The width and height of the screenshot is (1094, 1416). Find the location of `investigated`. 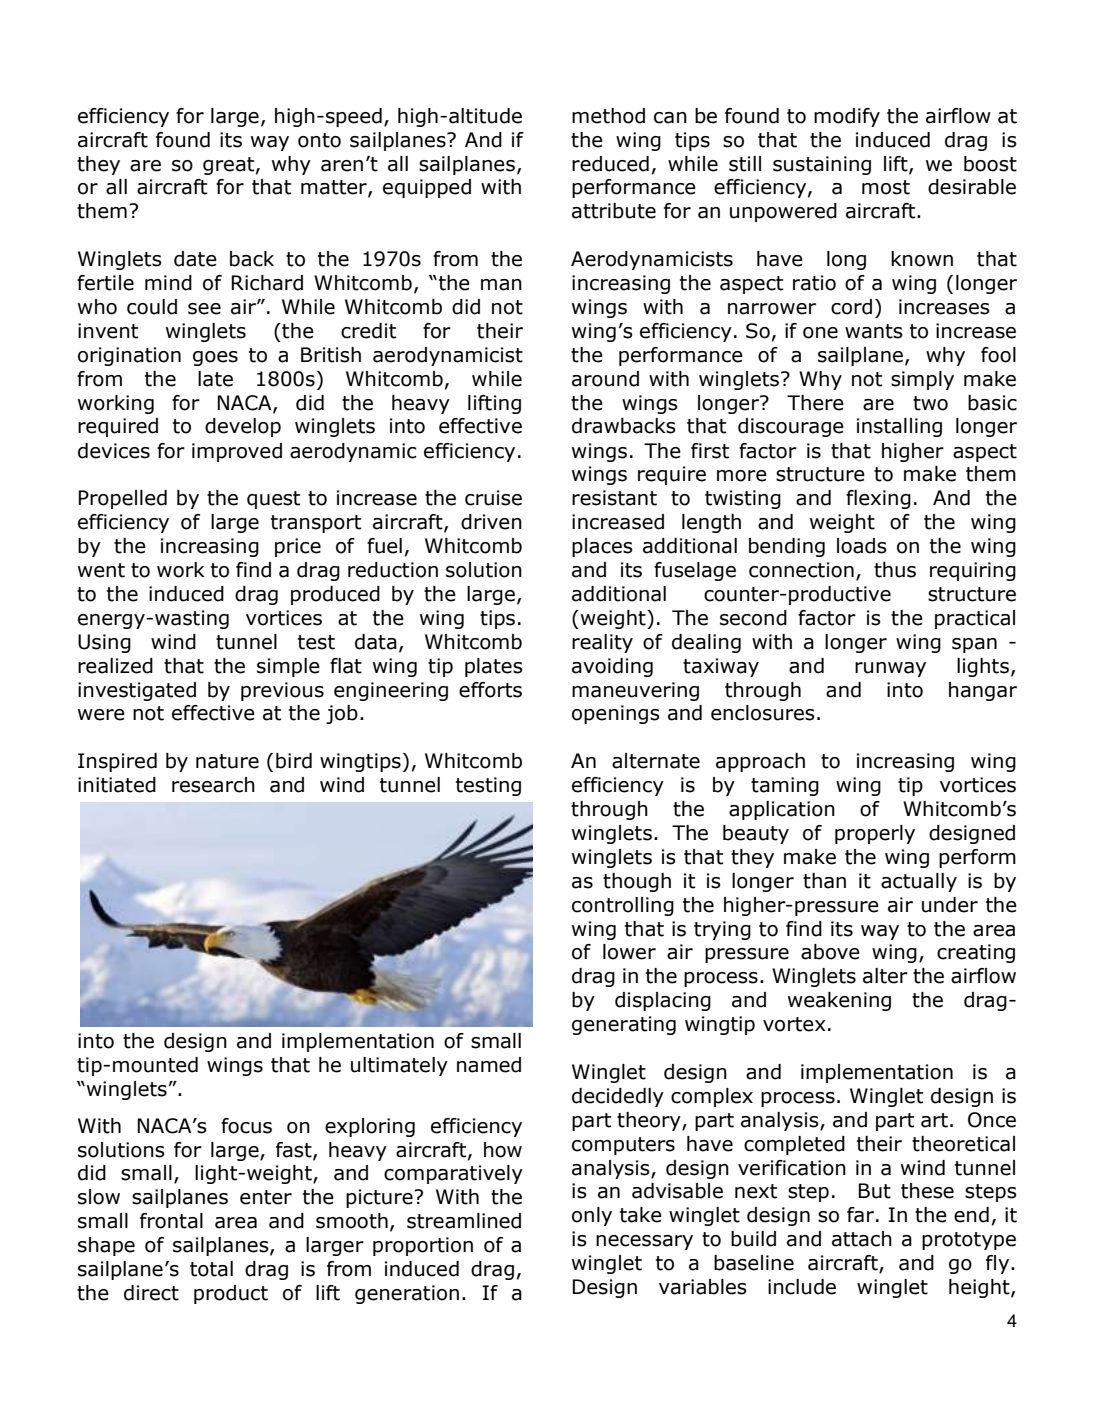

investigated is located at coordinates (137, 691).
